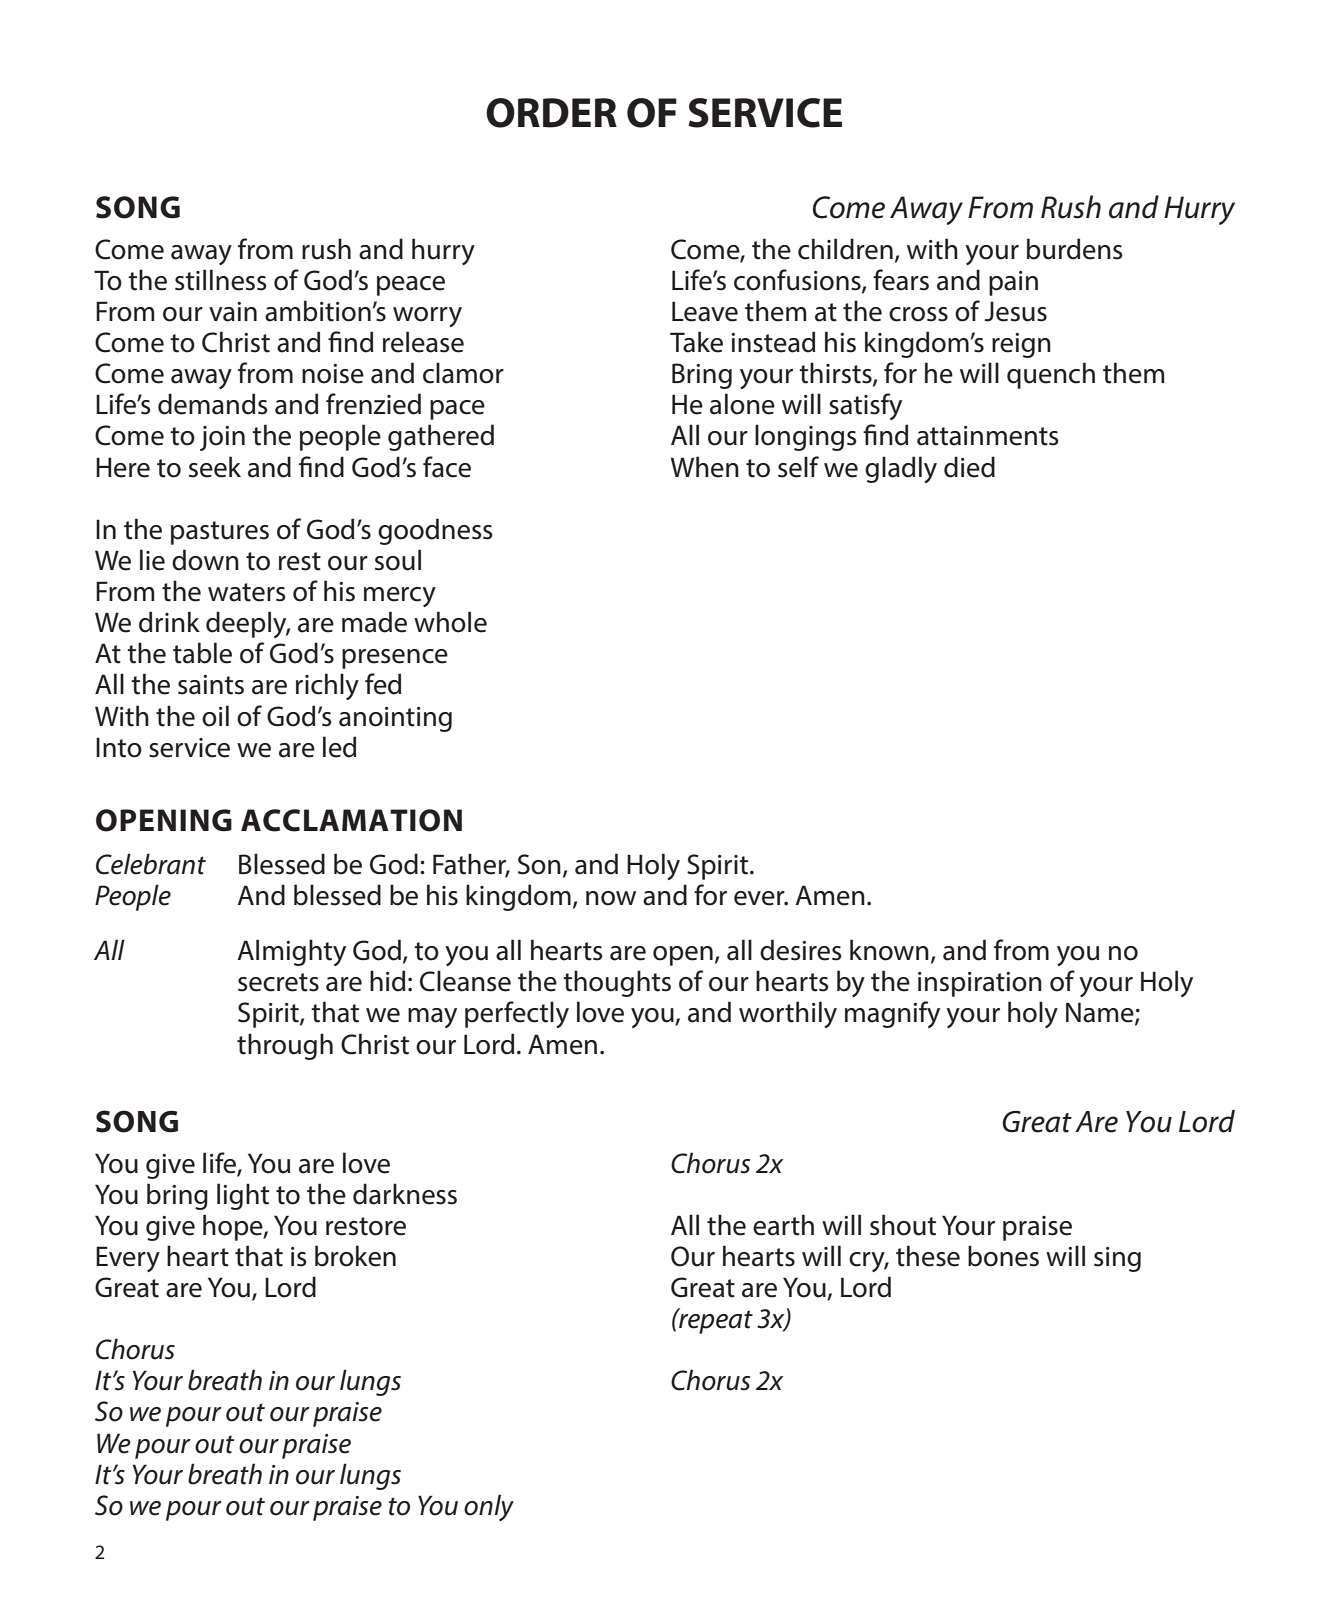  I want to click on ACCLAMATION, so click(351, 820).
